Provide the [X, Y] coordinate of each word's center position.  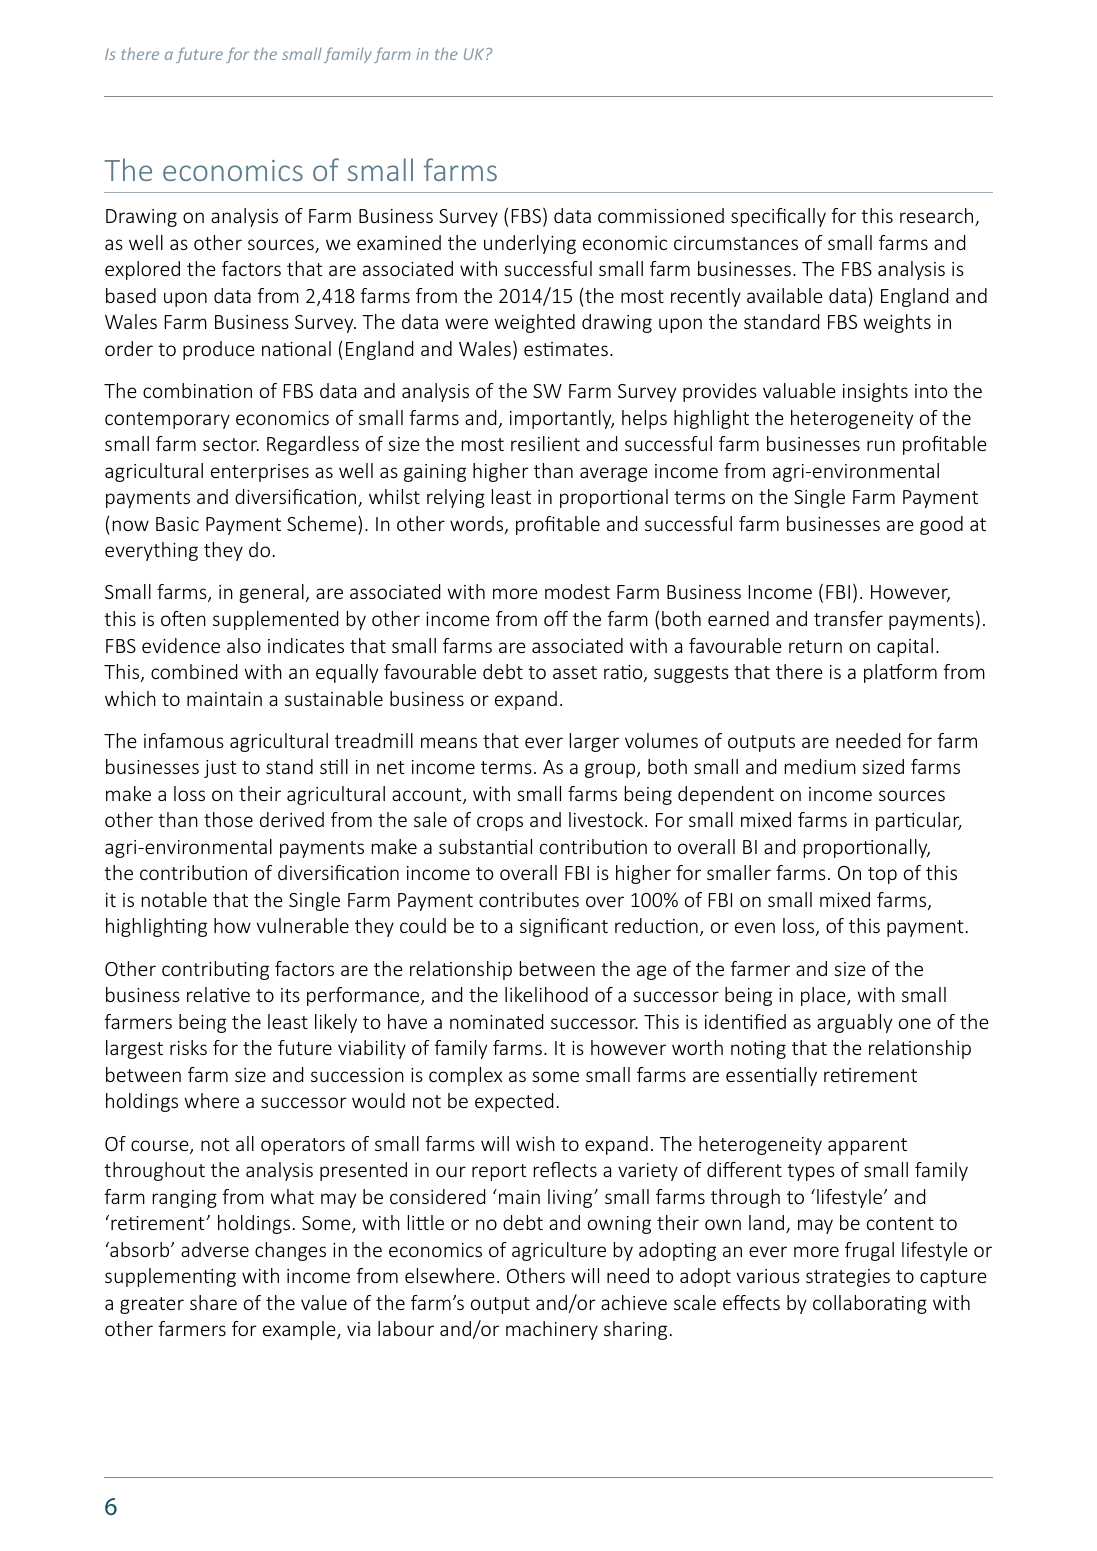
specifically [778, 217]
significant [564, 927]
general [272, 593]
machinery [552, 1330]
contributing [215, 970]
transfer [848, 618]
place [824, 996]
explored [142, 270]
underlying [530, 244]
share [213, 1302]
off [556, 618]
